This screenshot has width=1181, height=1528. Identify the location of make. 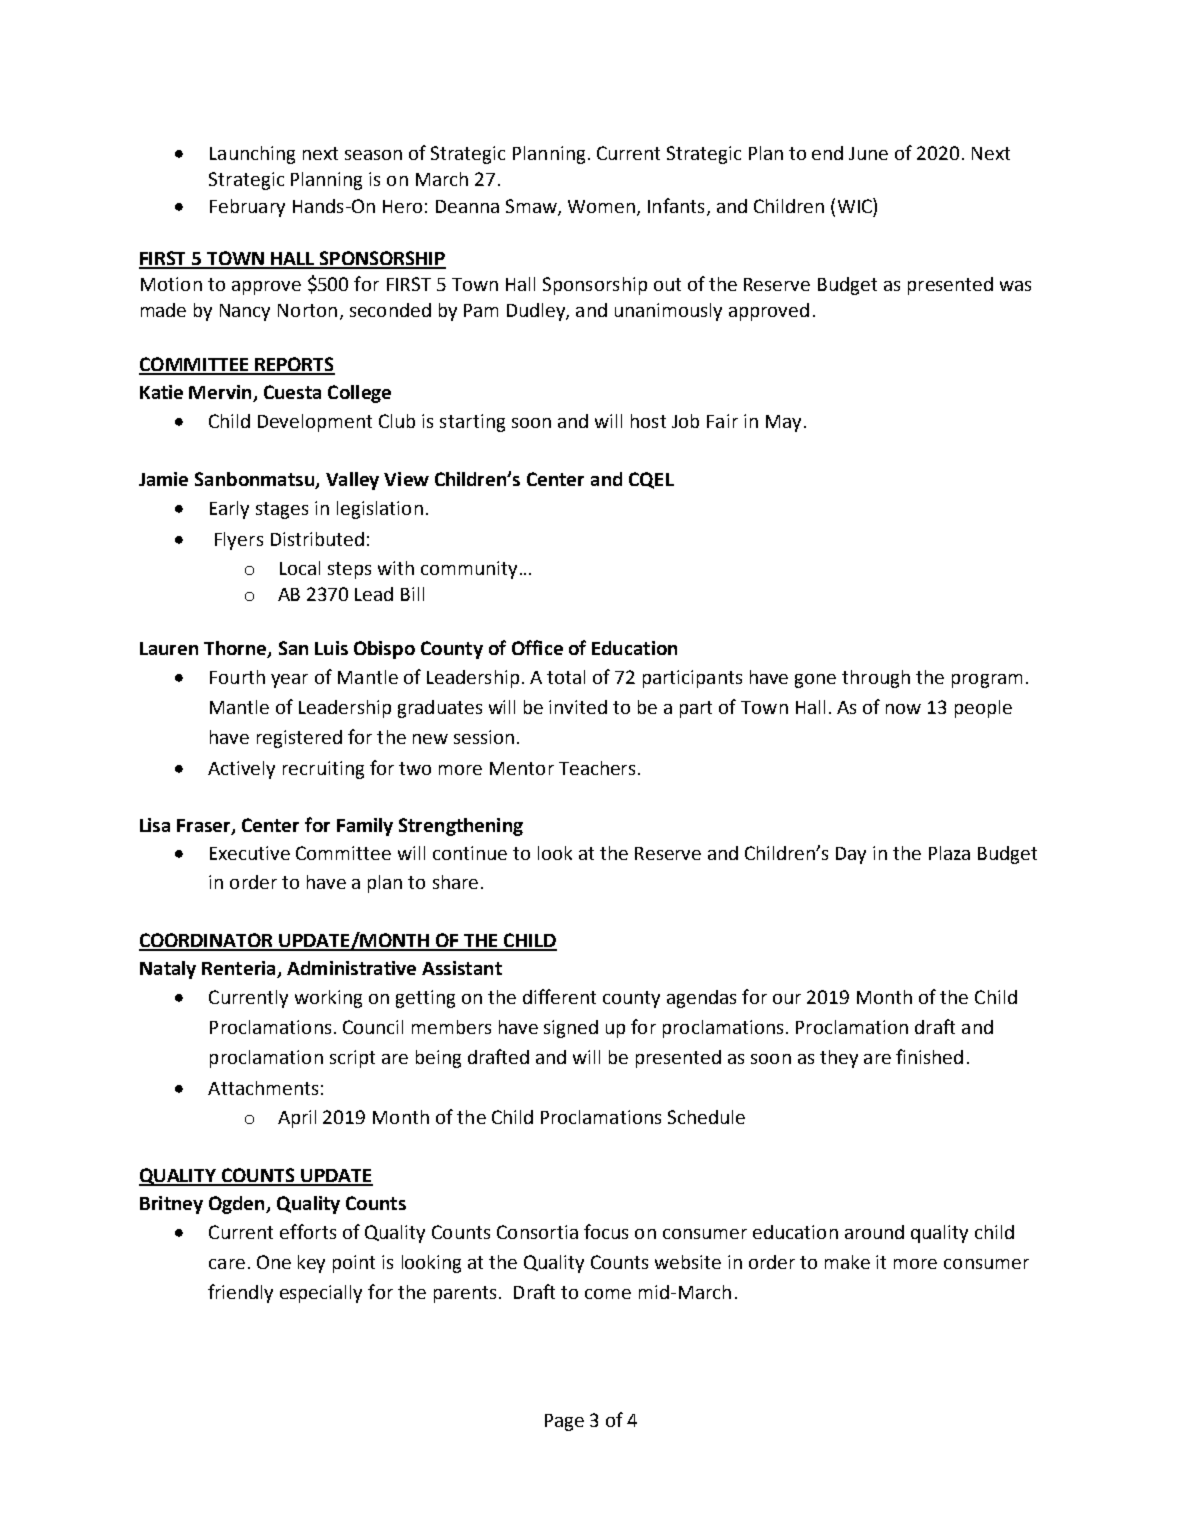
(847, 1262).
